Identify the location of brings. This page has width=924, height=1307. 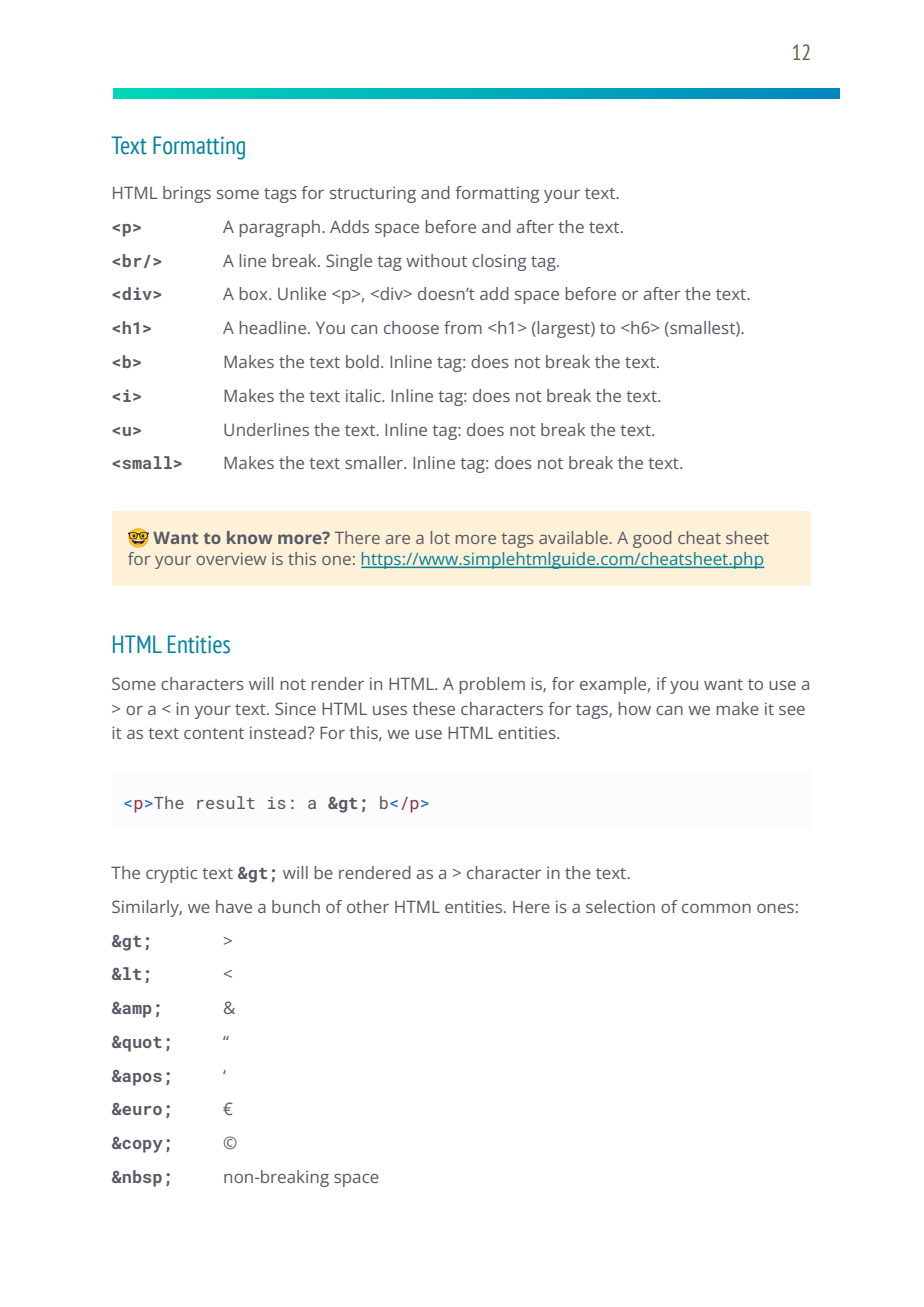
(187, 194).
